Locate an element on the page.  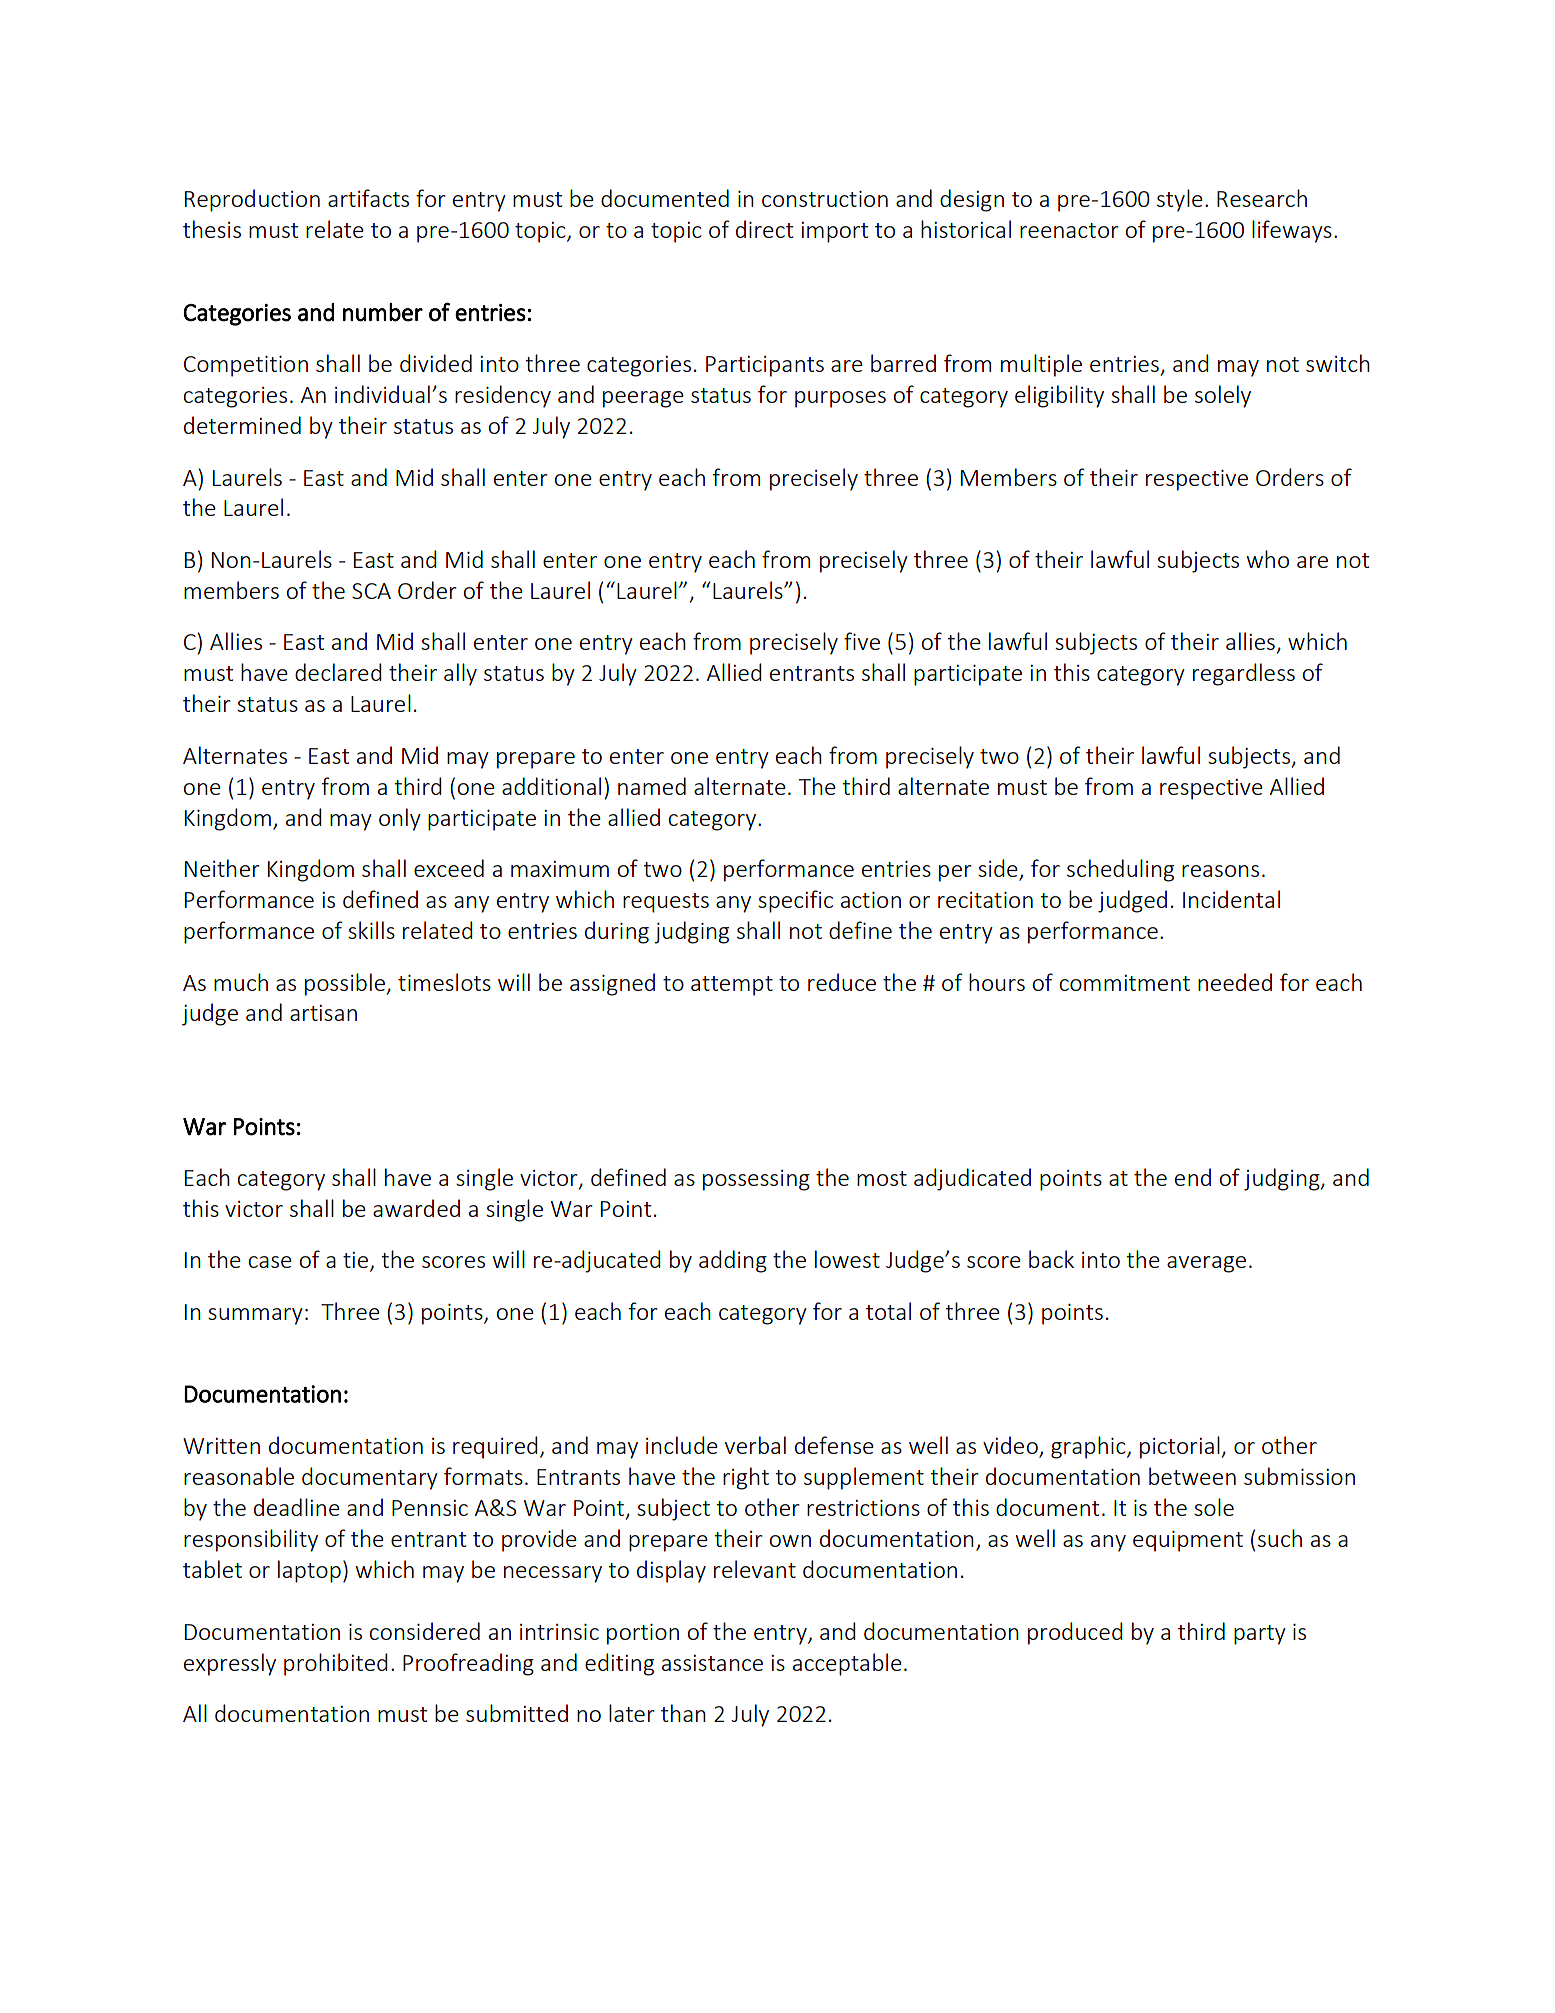
style is located at coordinates (1180, 200).
